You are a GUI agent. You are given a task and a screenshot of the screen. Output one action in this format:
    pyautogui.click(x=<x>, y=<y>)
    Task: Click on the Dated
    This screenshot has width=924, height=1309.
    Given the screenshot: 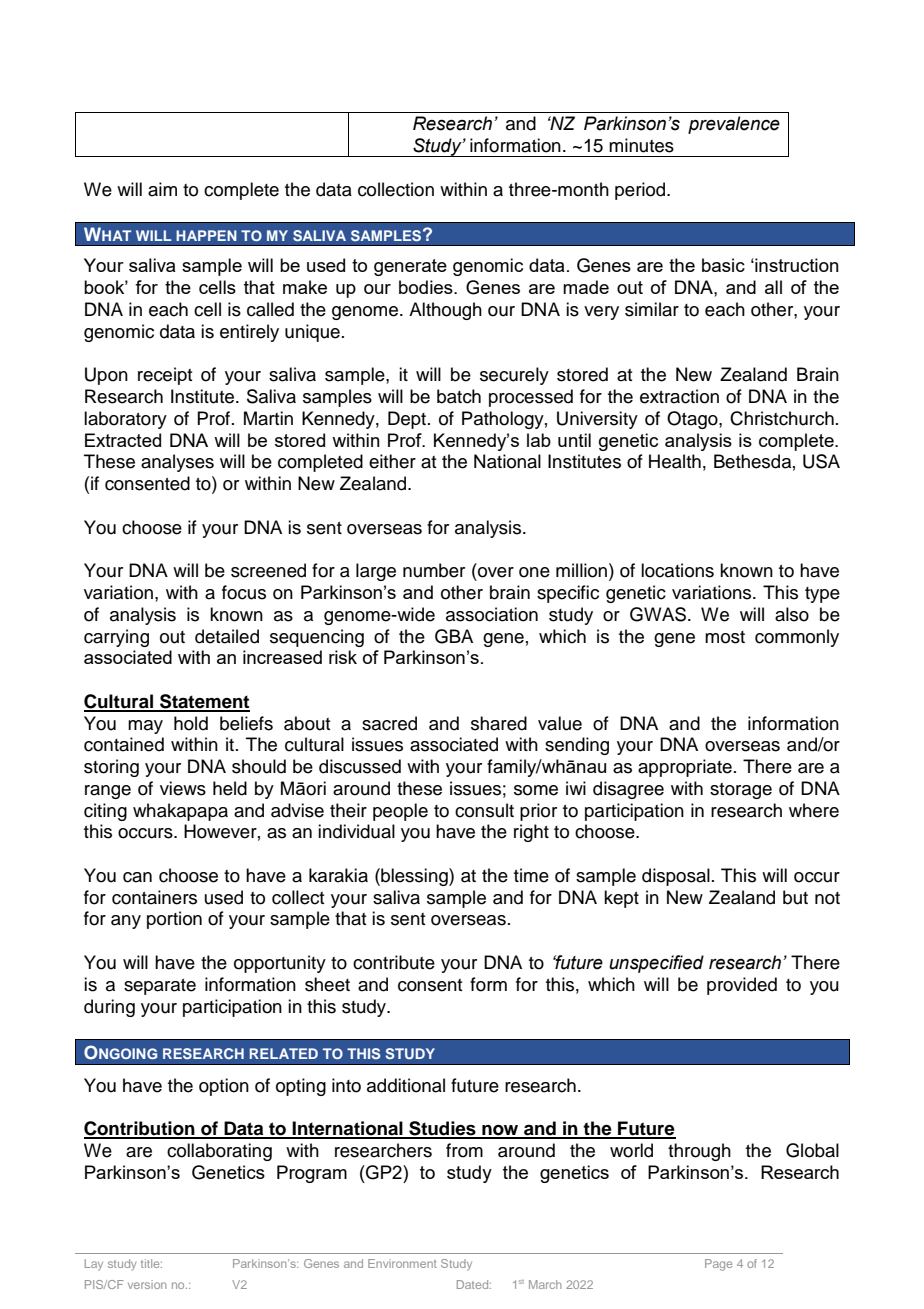 What is the action you would take?
    pyautogui.click(x=474, y=1284)
